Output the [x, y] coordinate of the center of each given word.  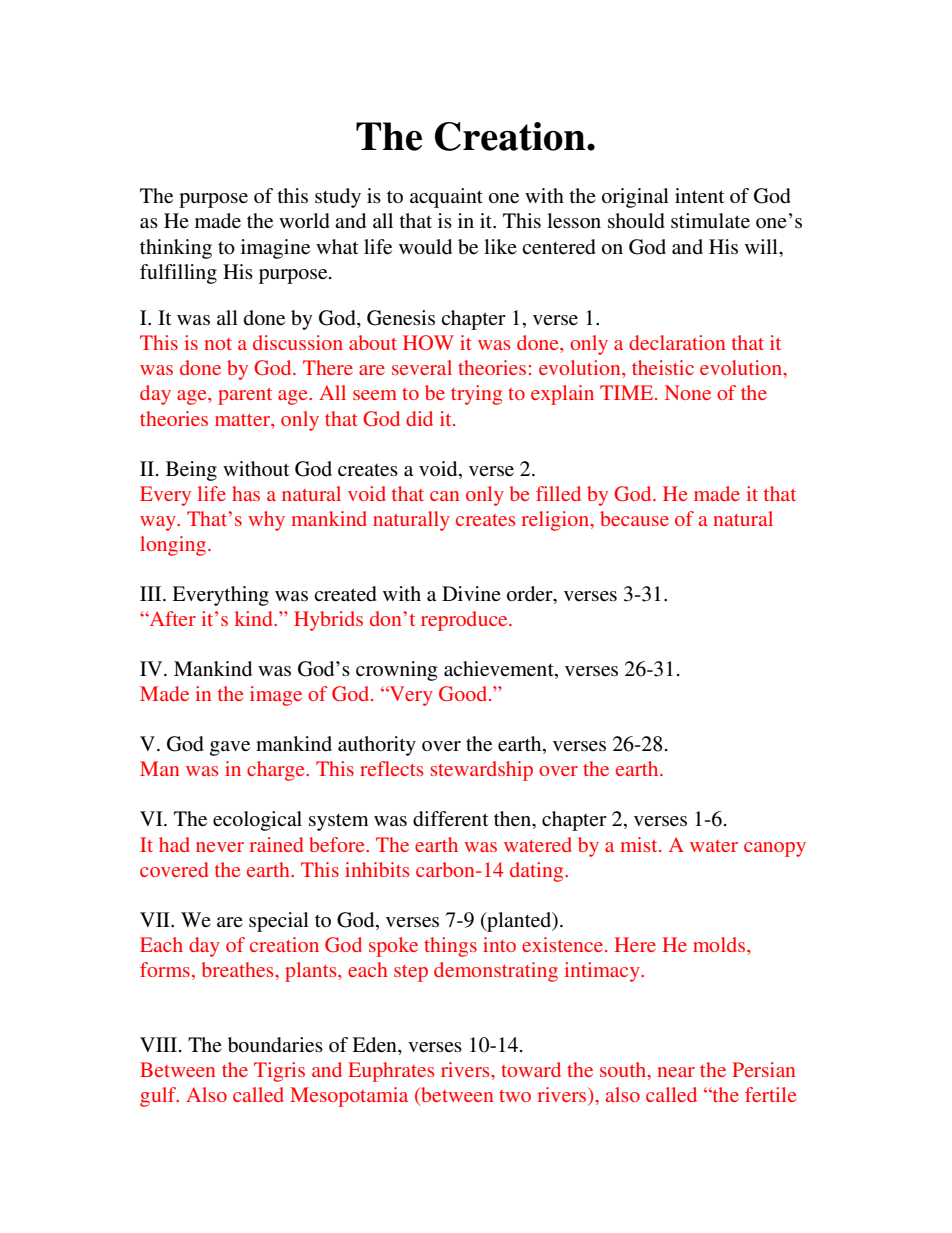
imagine [275, 249]
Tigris [279, 1072]
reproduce [465, 621]
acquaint [446, 198]
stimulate [710, 221]
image [276, 696]
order [531, 595]
